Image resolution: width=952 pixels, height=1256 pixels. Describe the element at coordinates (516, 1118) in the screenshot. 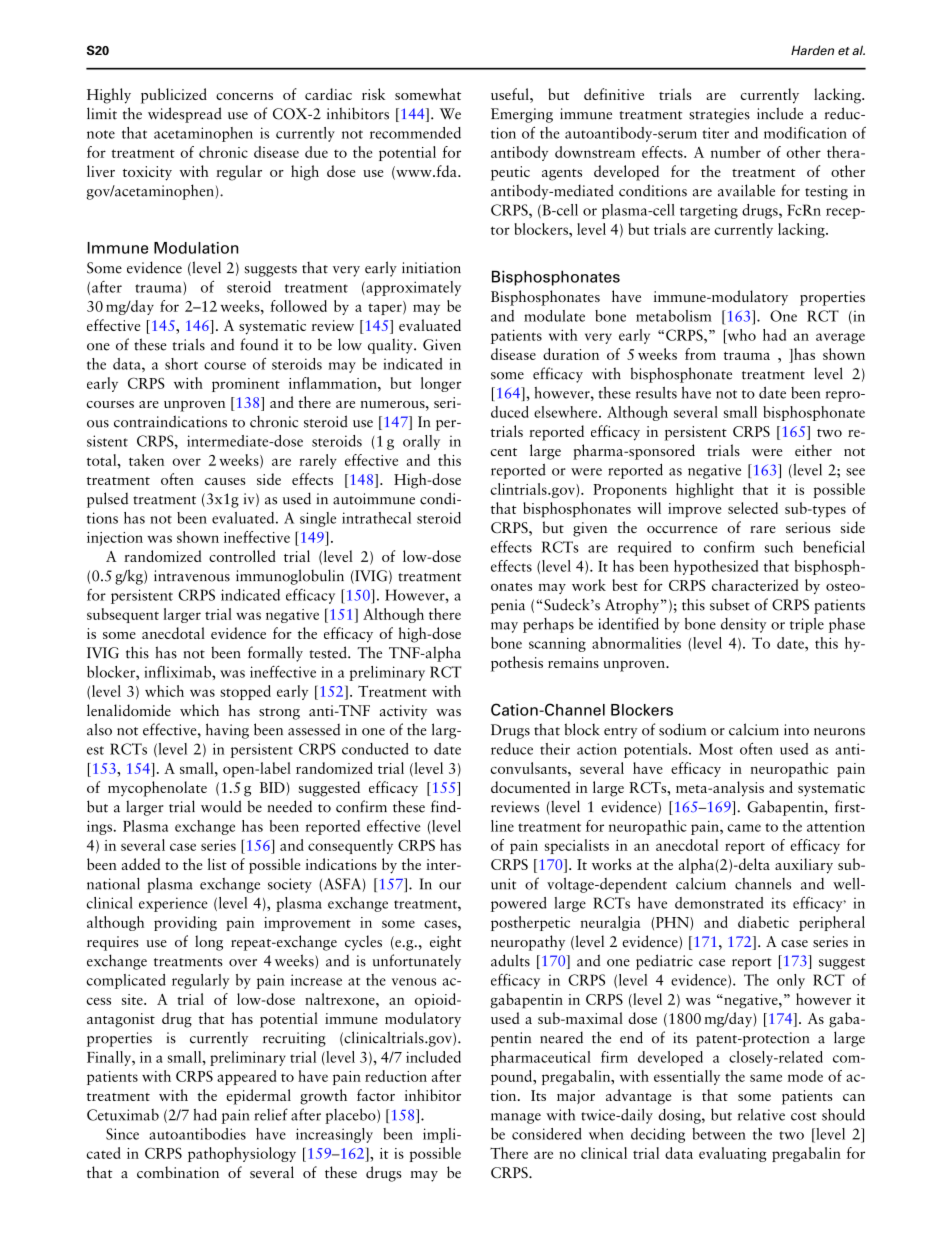

I see `manage` at that location.
